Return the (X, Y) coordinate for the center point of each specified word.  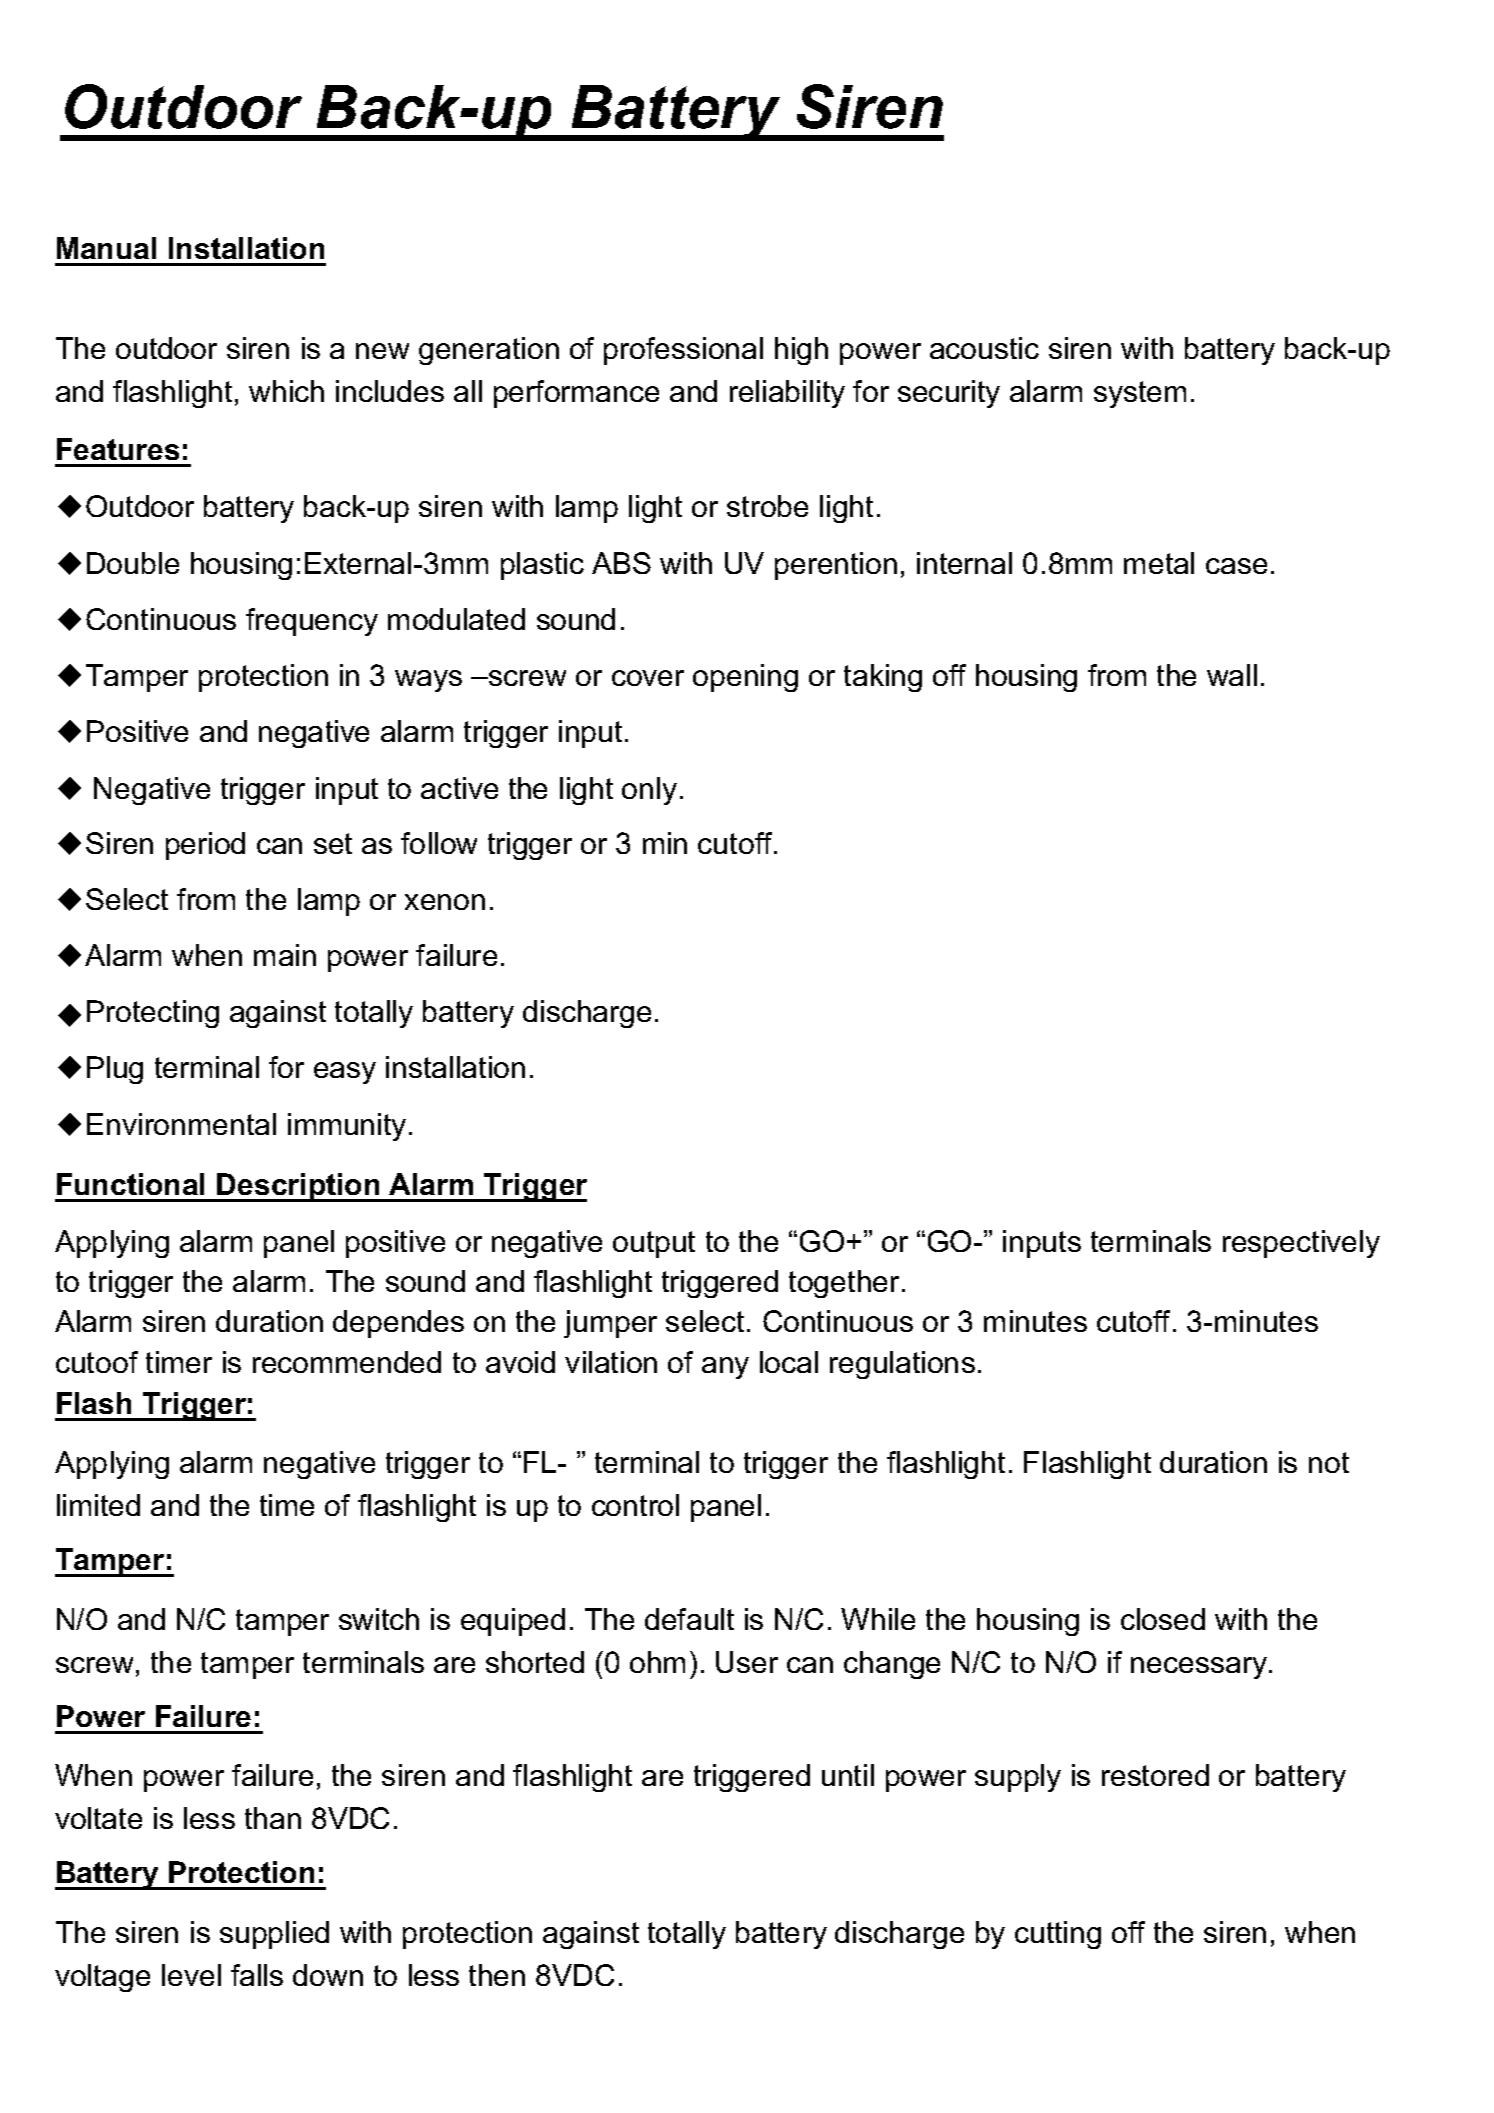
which (286, 391)
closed (1163, 1619)
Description (298, 1187)
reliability (787, 394)
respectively (1301, 1244)
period (205, 846)
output (654, 1244)
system (1140, 394)
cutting (1058, 1935)
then (497, 1975)
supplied (274, 1935)
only (649, 791)
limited (98, 1505)
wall (1232, 675)
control (635, 1505)
